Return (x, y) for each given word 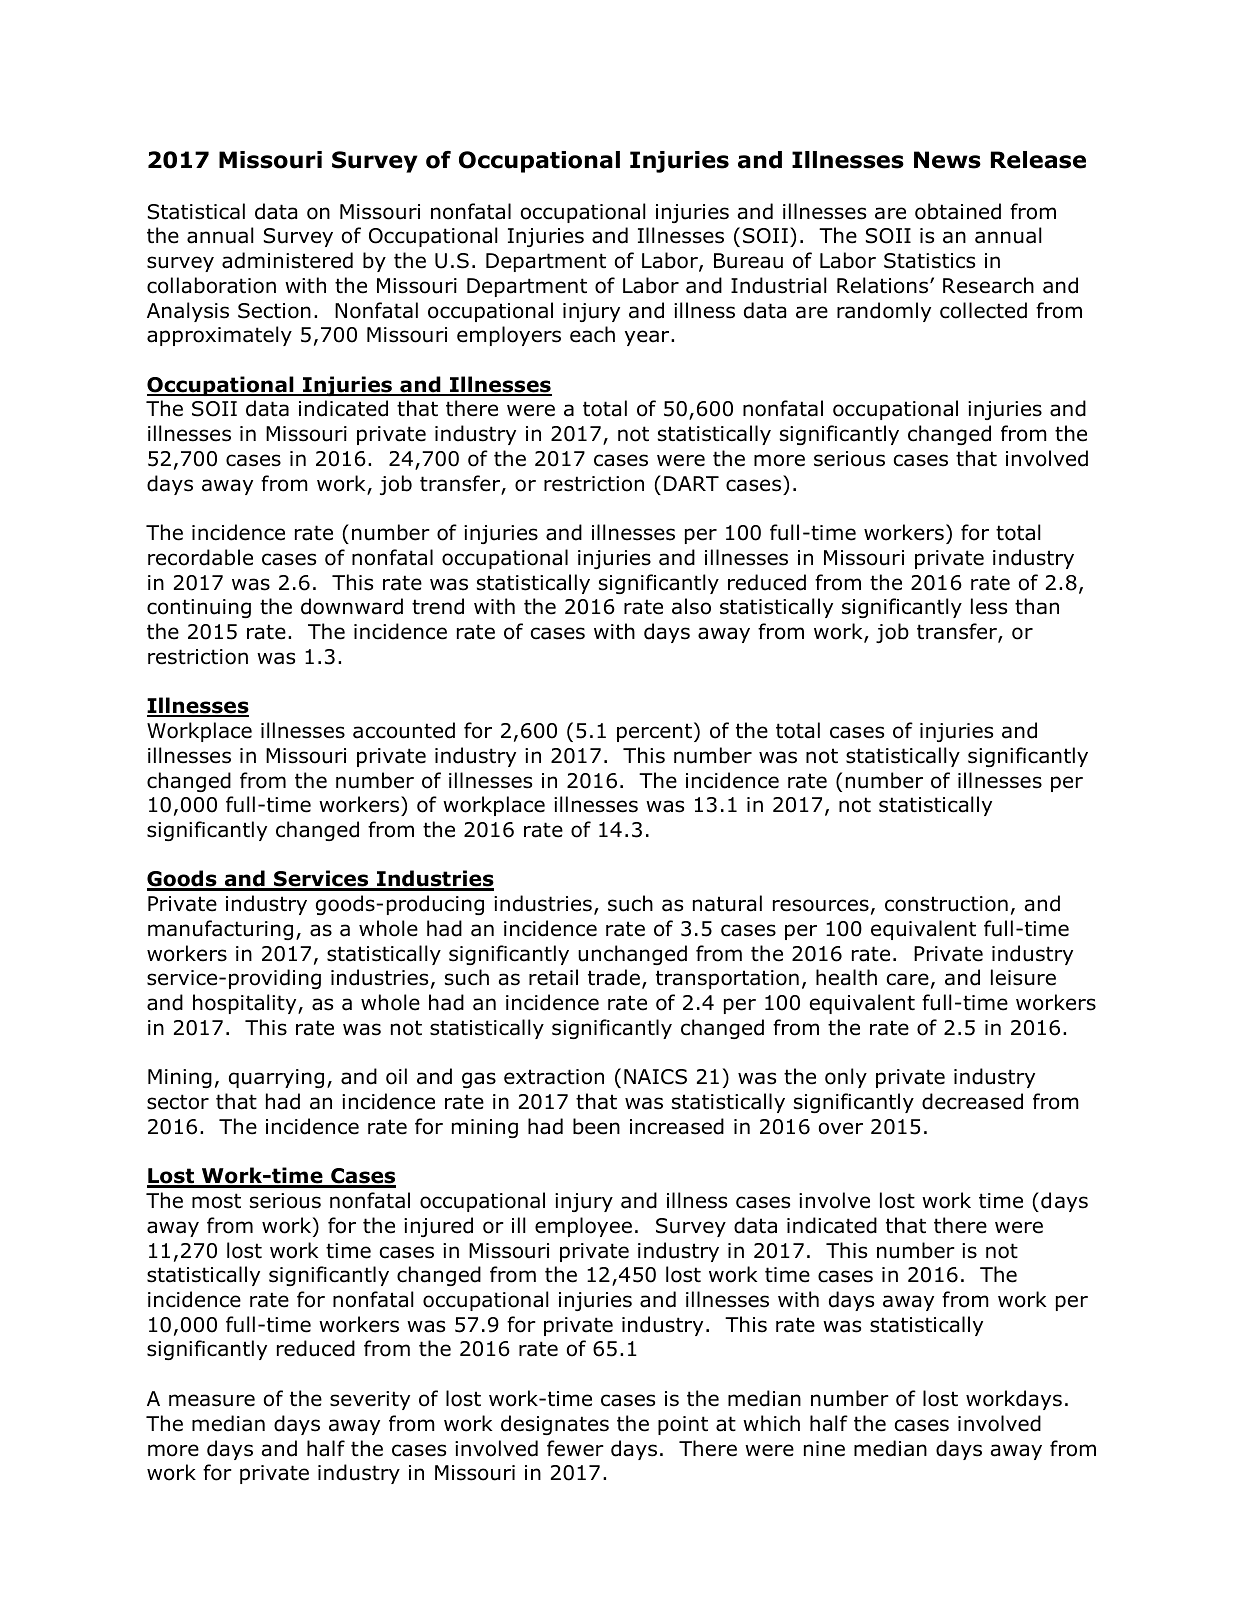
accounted (404, 730)
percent (654, 732)
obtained (958, 211)
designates (555, 1425)
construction (946, 904)
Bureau (748, 261)
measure (212, 1400)
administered (287, 260)
